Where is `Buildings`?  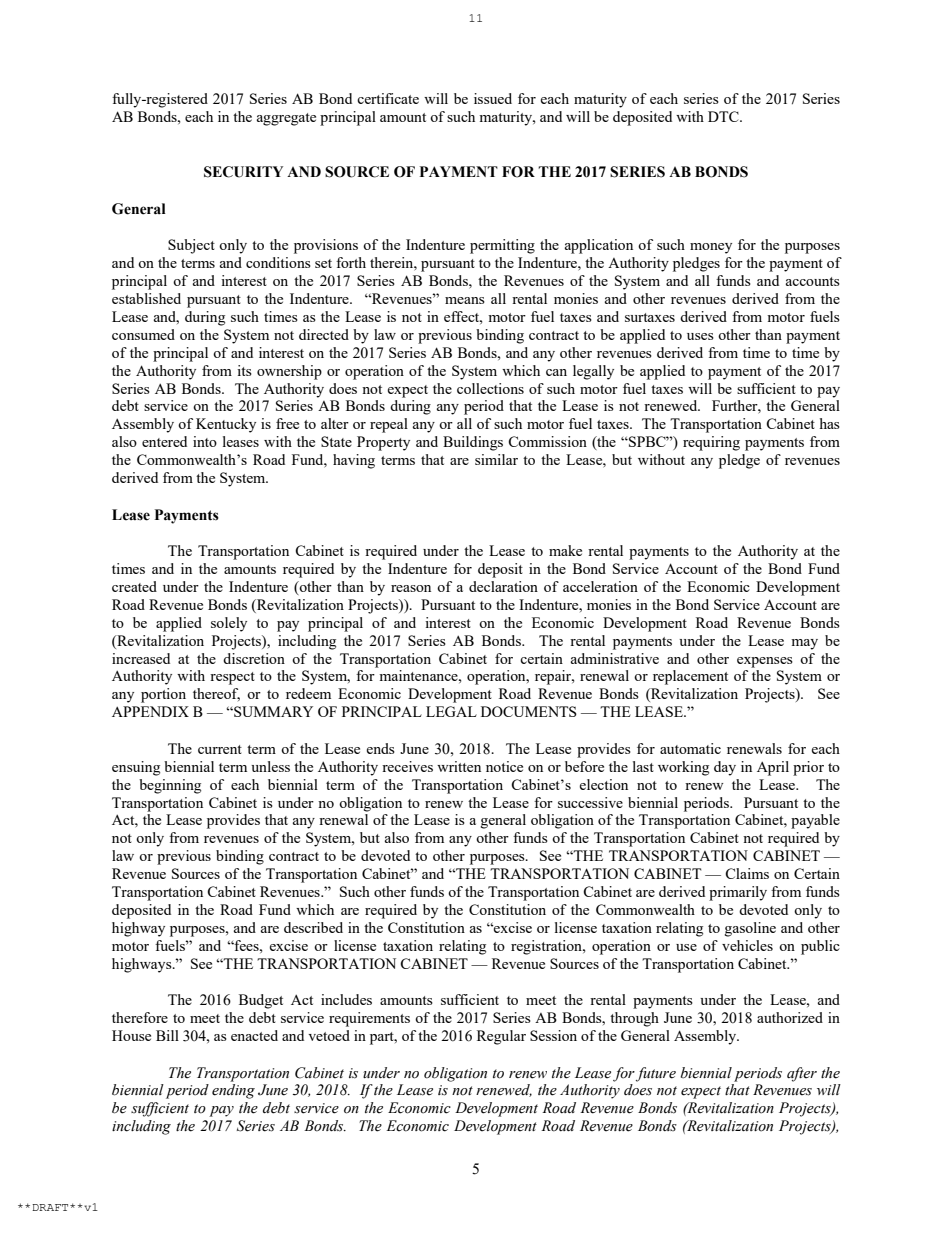 Buildings is located at coordinates (473, 443).
